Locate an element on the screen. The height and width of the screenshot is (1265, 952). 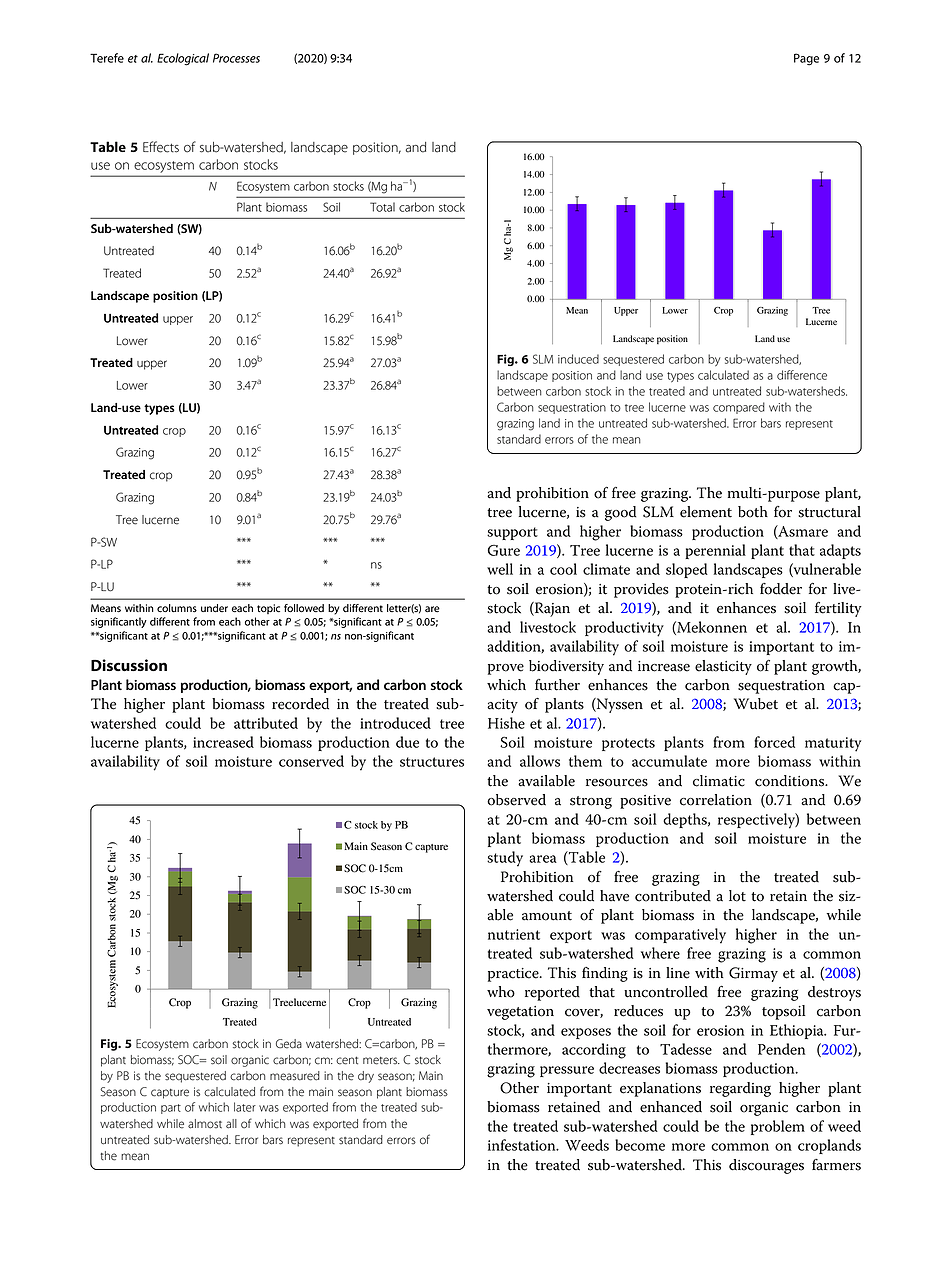
well is located at coordinates (500, 569).
